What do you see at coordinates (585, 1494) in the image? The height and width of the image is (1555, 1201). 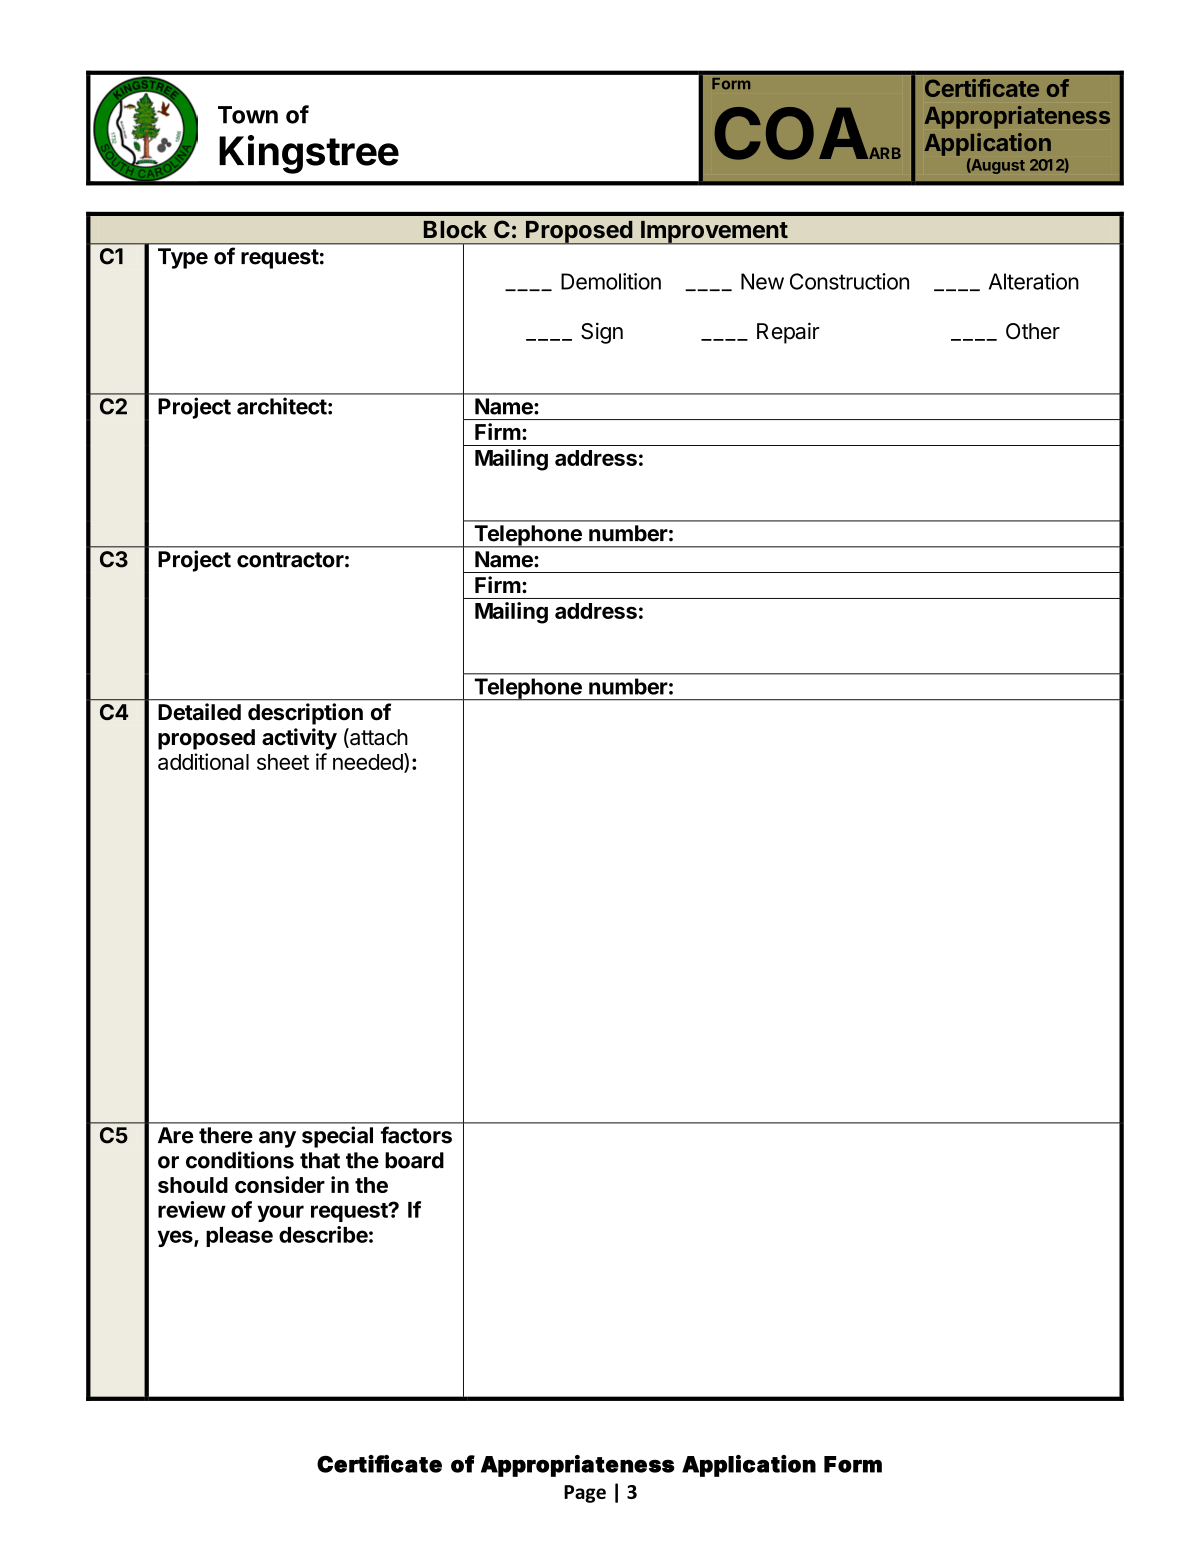 I see `Page` at bounding box center [585, 1494].
